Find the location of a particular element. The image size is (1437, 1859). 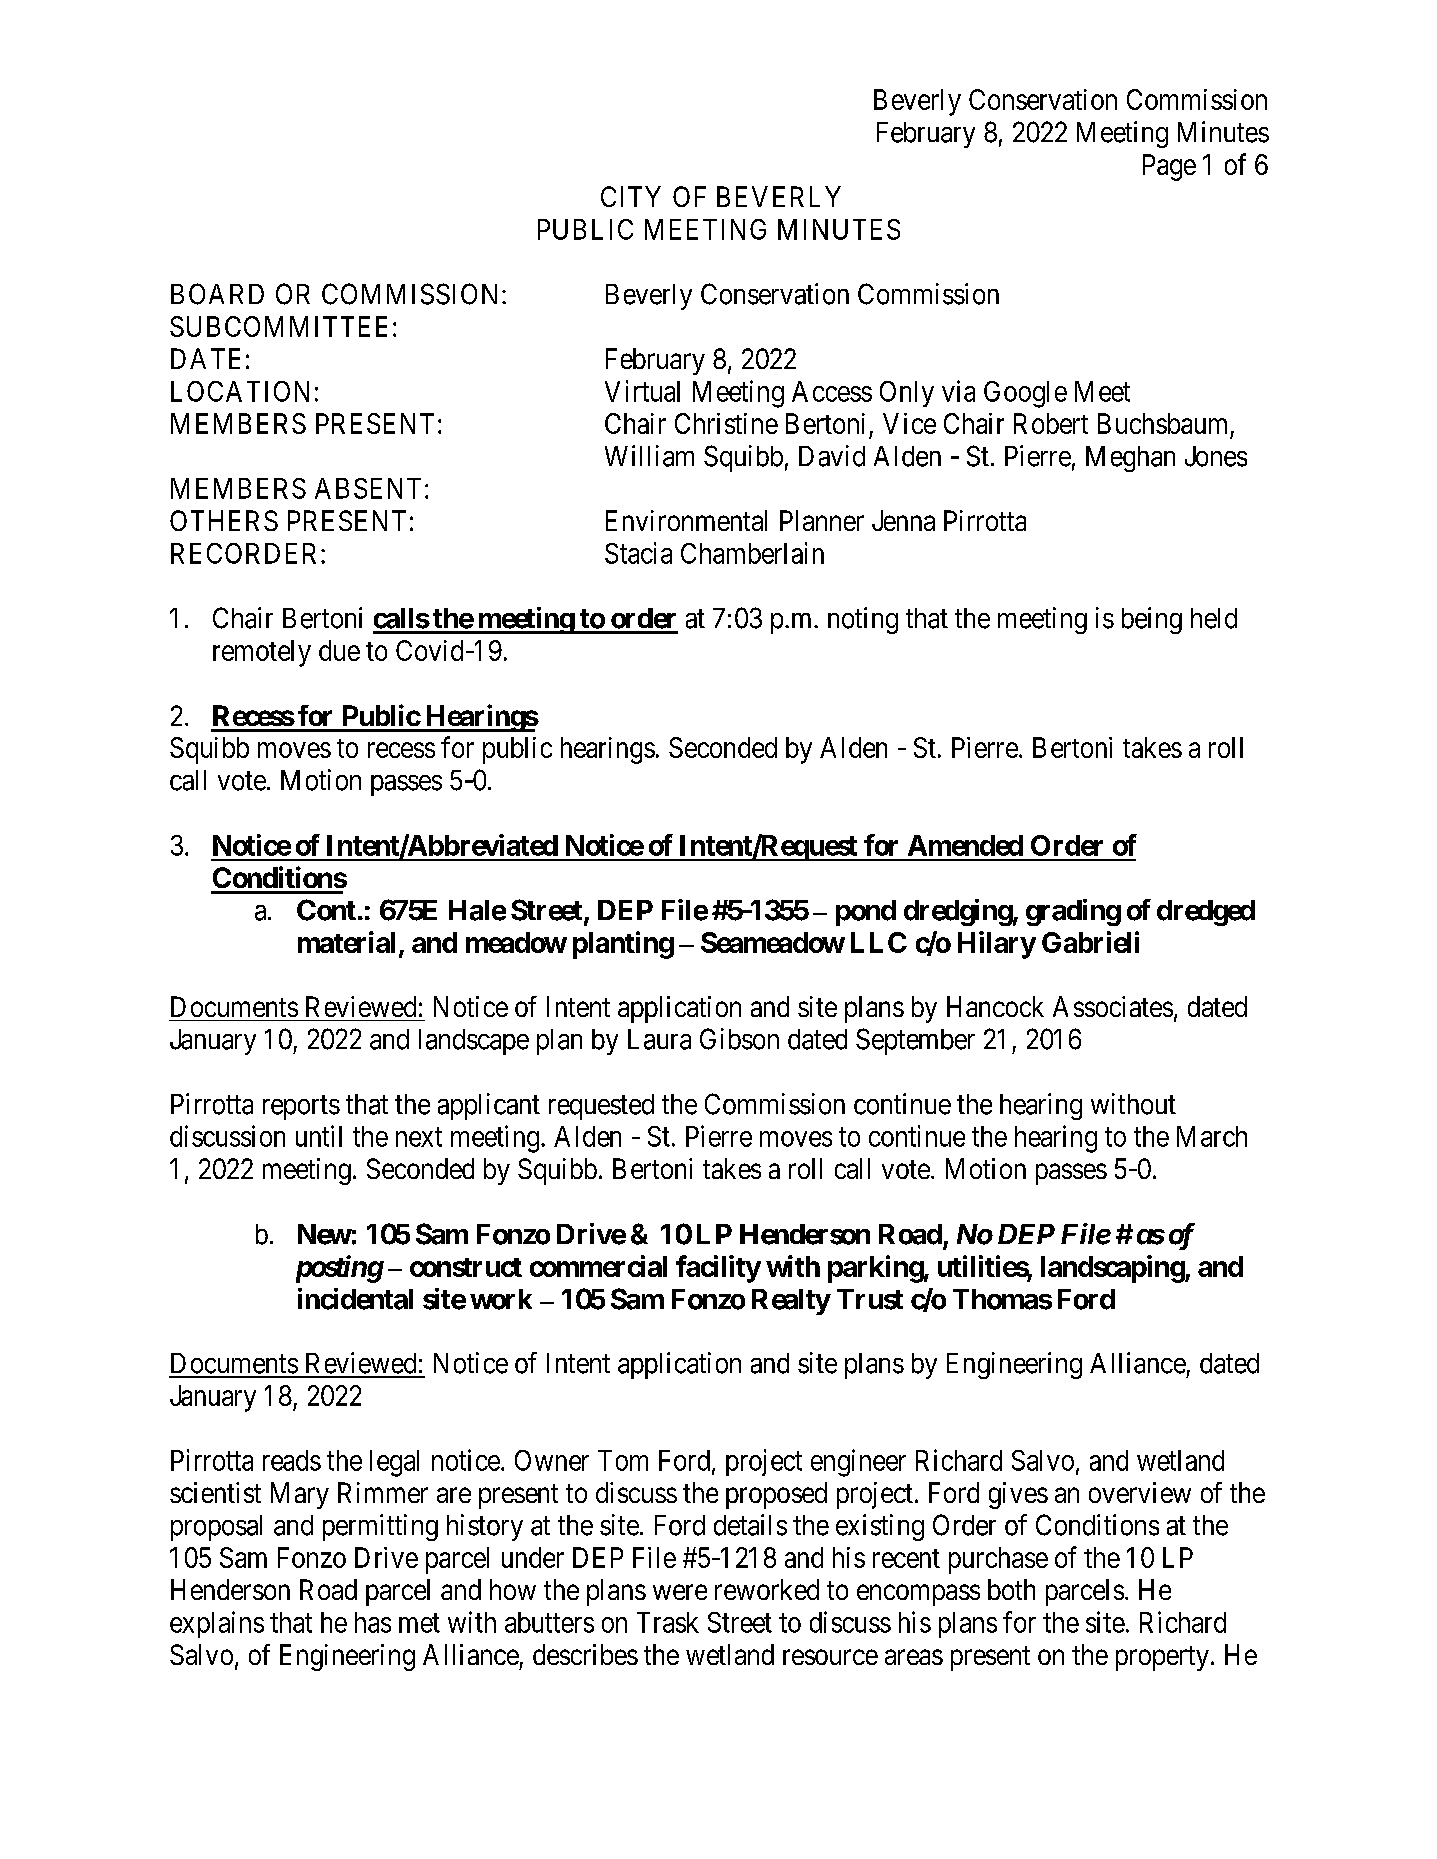

March is located at coordinates (1212, 1136).
